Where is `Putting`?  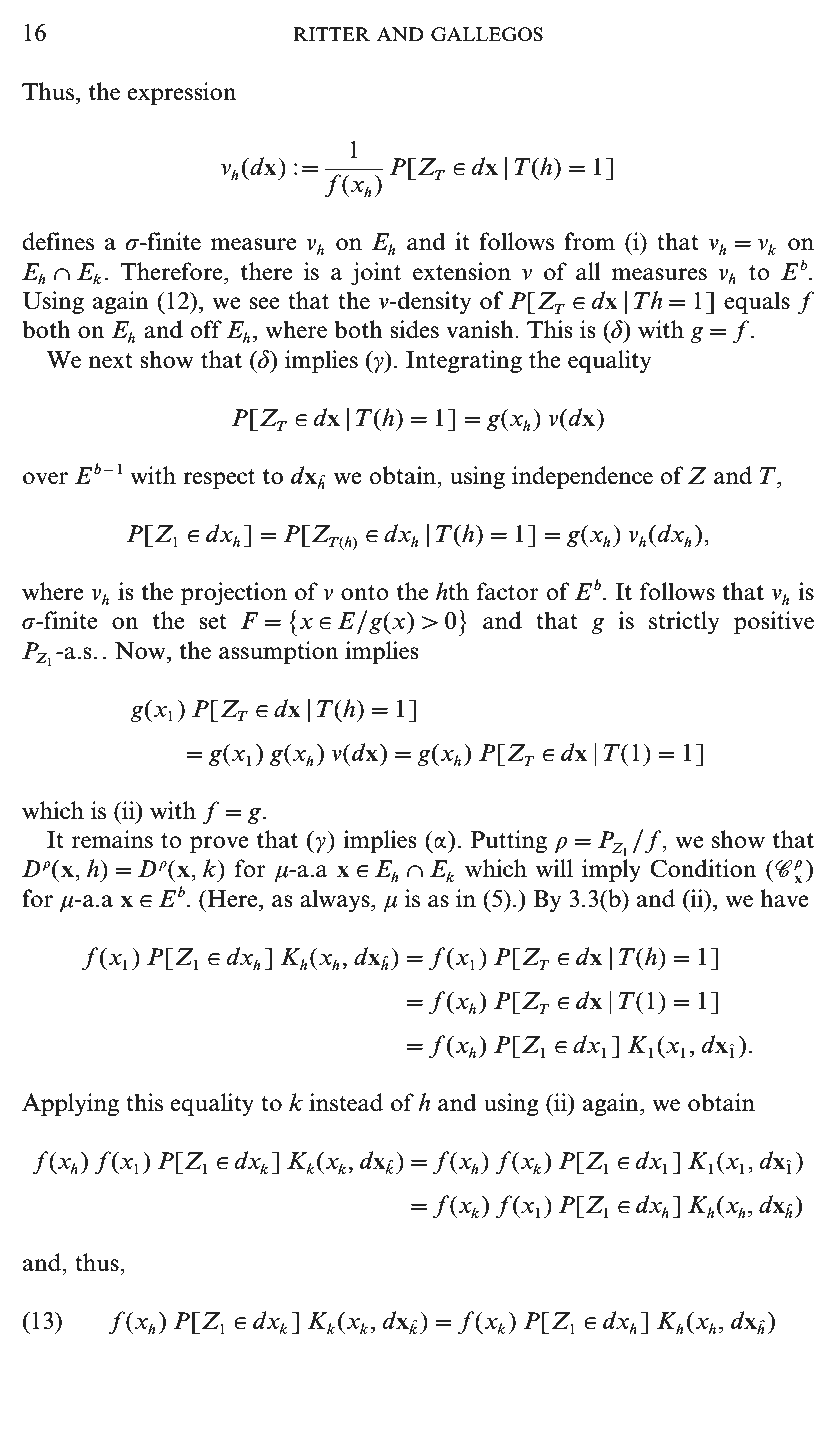
Putting is located at coordinates (508, 841).
